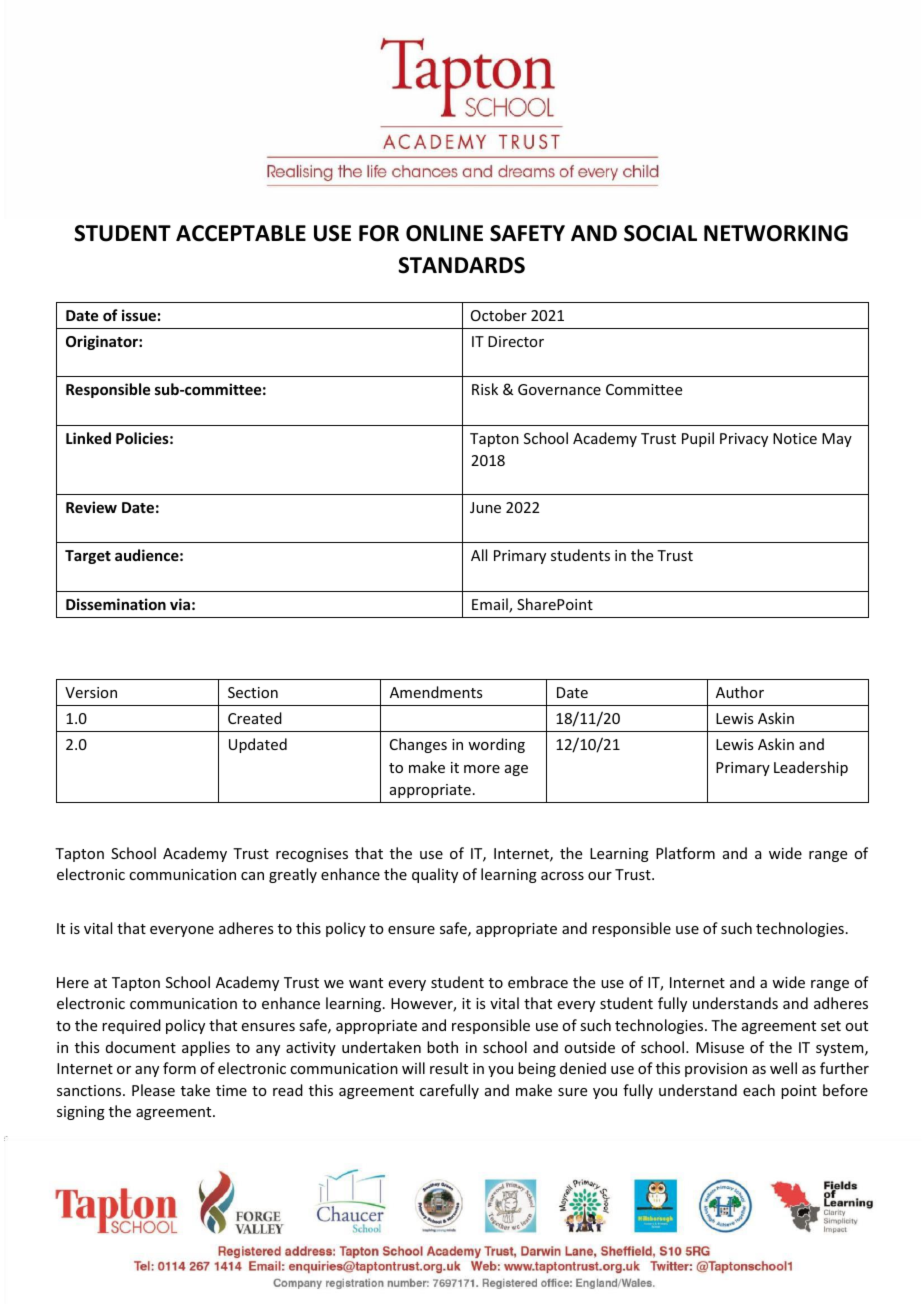  Describe the element at coordinates (436, 692) in the image. I see `Amendments` at that location.
